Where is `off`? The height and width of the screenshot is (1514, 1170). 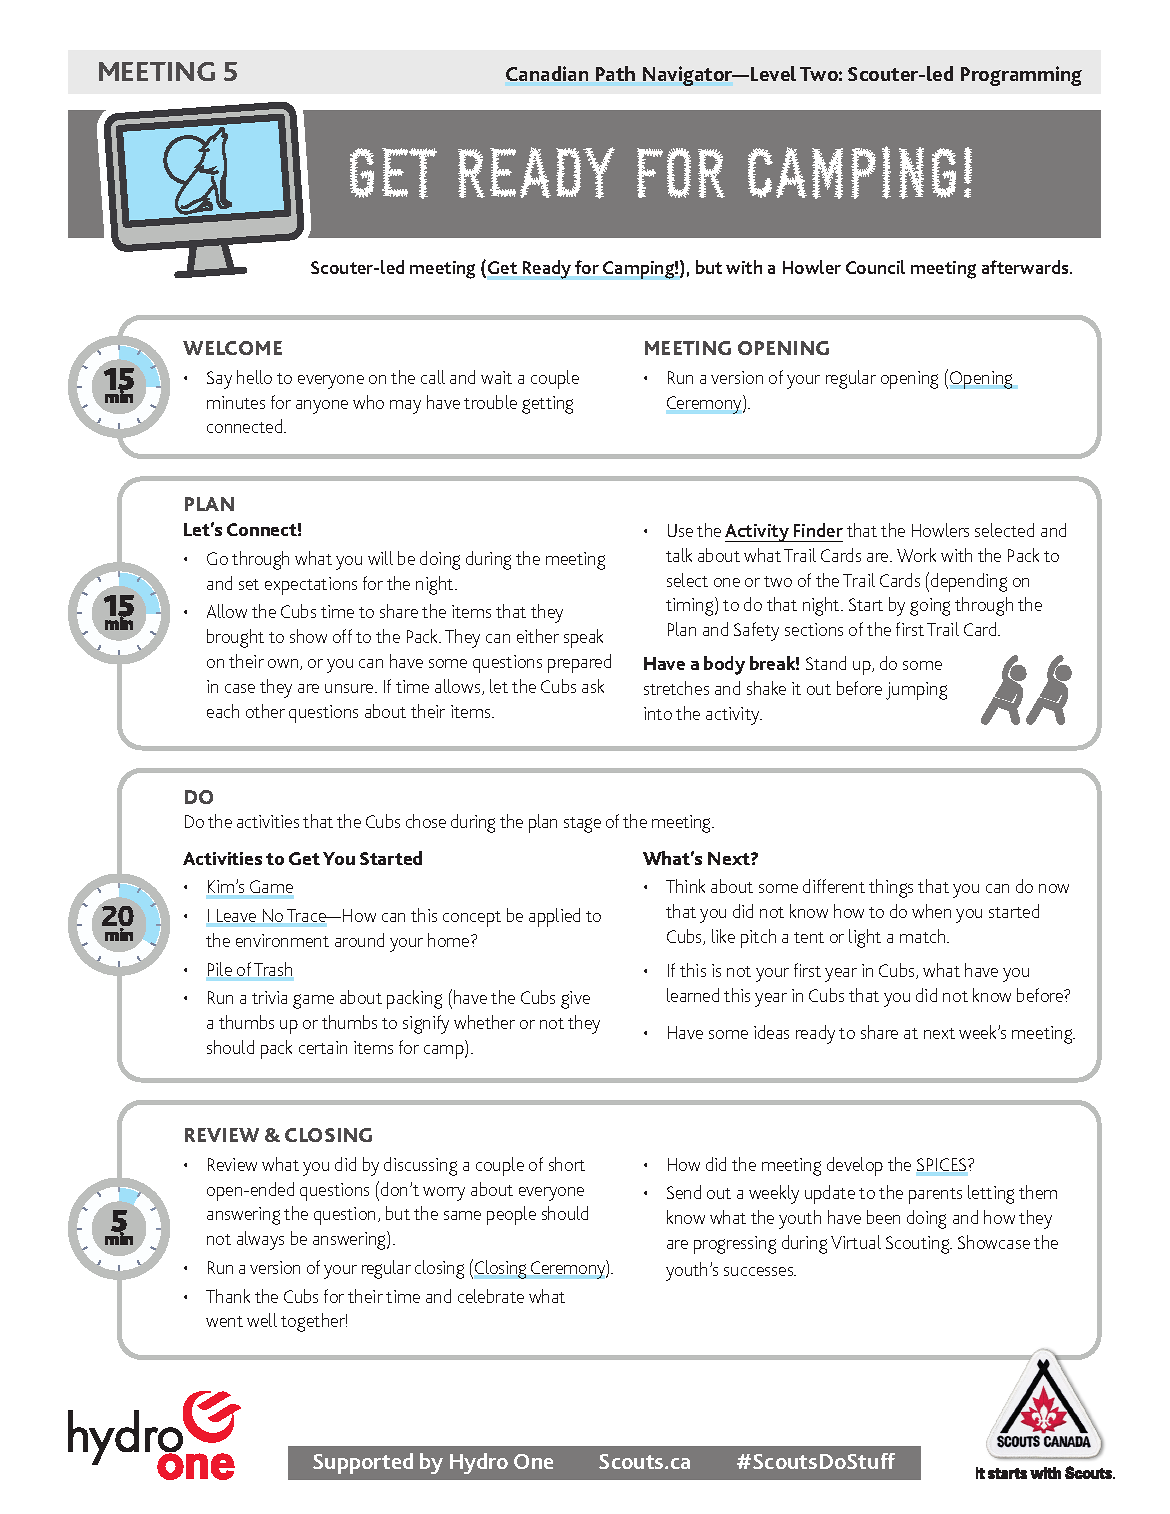 off is located at coordinates (342, 636).
